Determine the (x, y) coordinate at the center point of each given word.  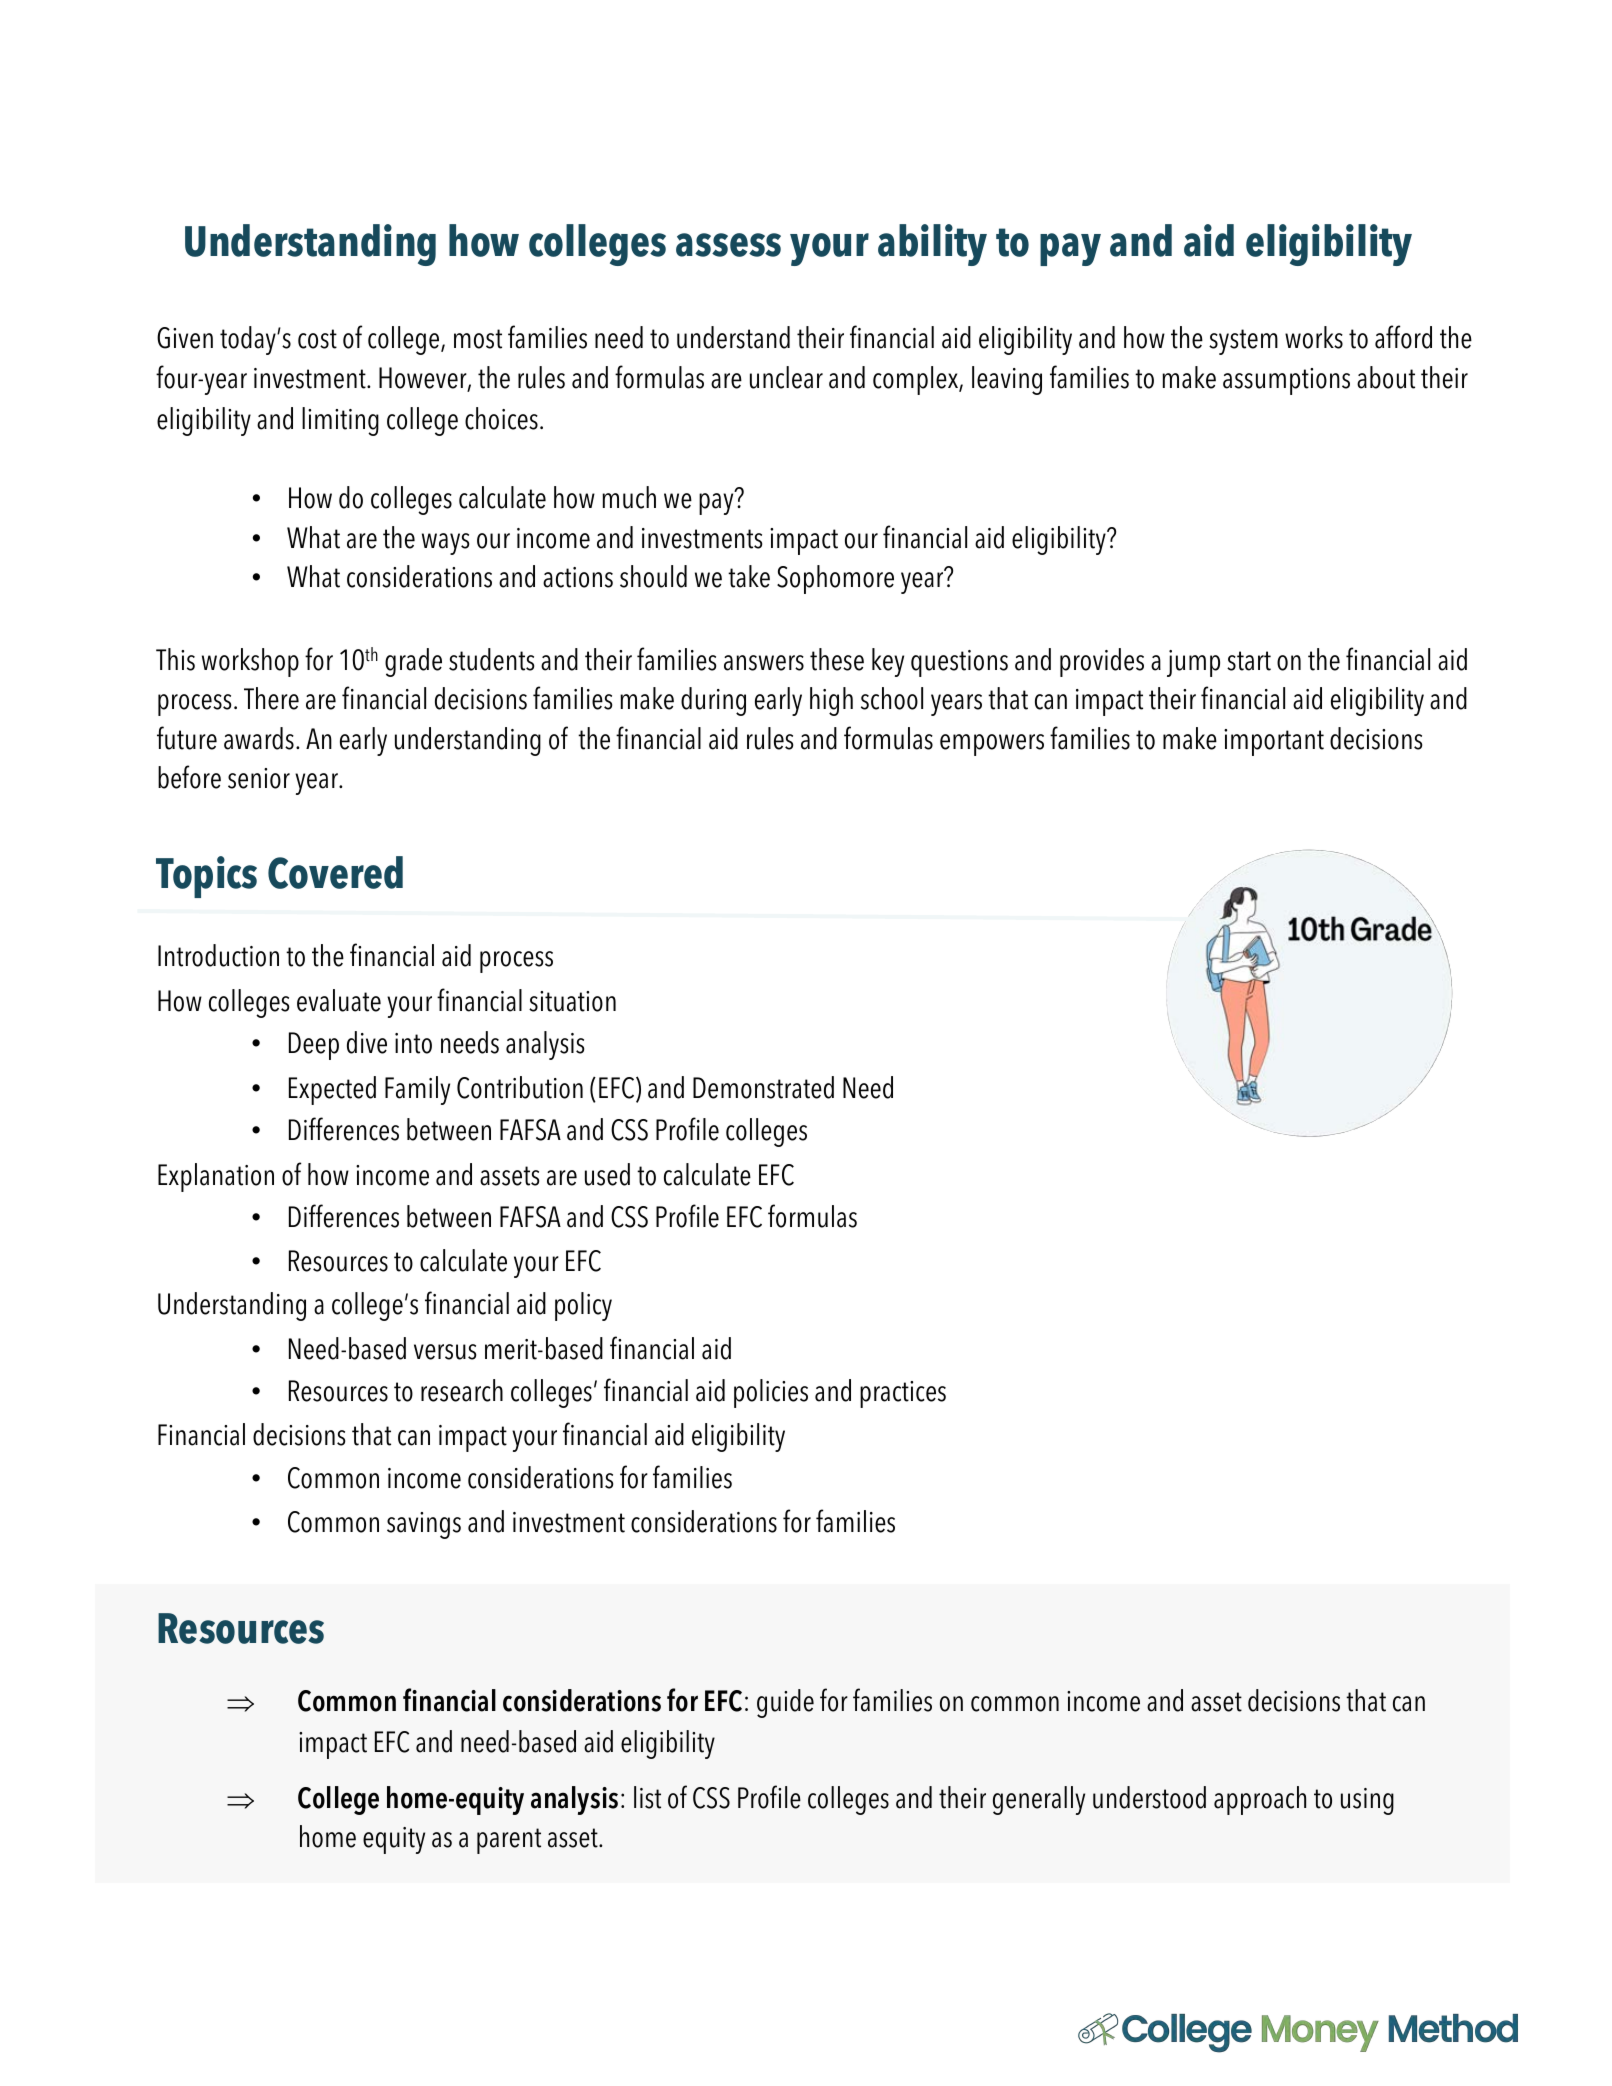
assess (728, 245)
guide (785, 1703)
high (831, 701)
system (1243, 342)
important (1274, 742)
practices (903, 1394)
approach (1260, 1800)
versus (445, 1352)
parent (509, 1841)
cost (317, 339)
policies (771, 1393)
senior (259, 778)
